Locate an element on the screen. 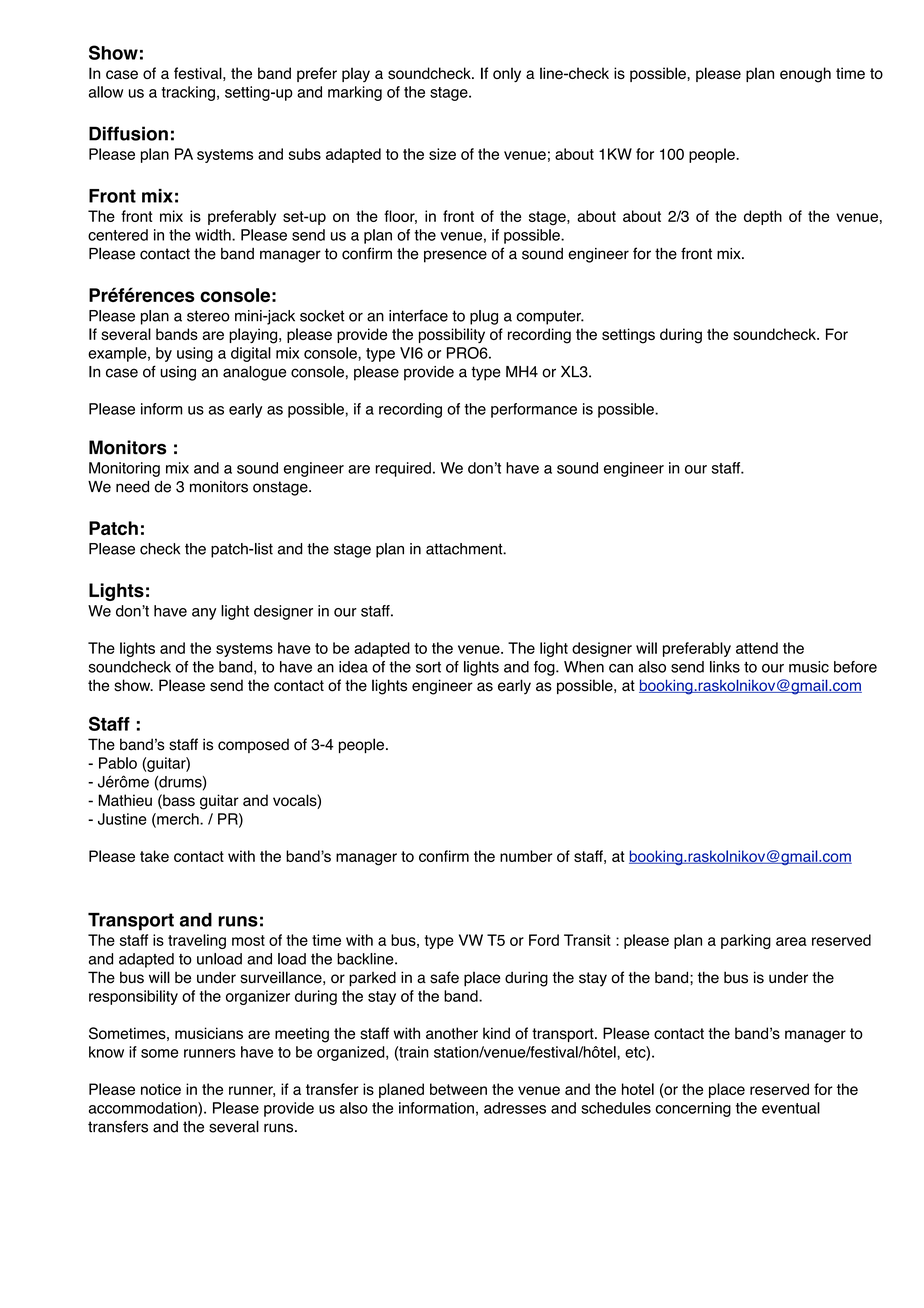 The height and width of the screenshot is (1308, 924). sort is located at coordinates (428, 667).
